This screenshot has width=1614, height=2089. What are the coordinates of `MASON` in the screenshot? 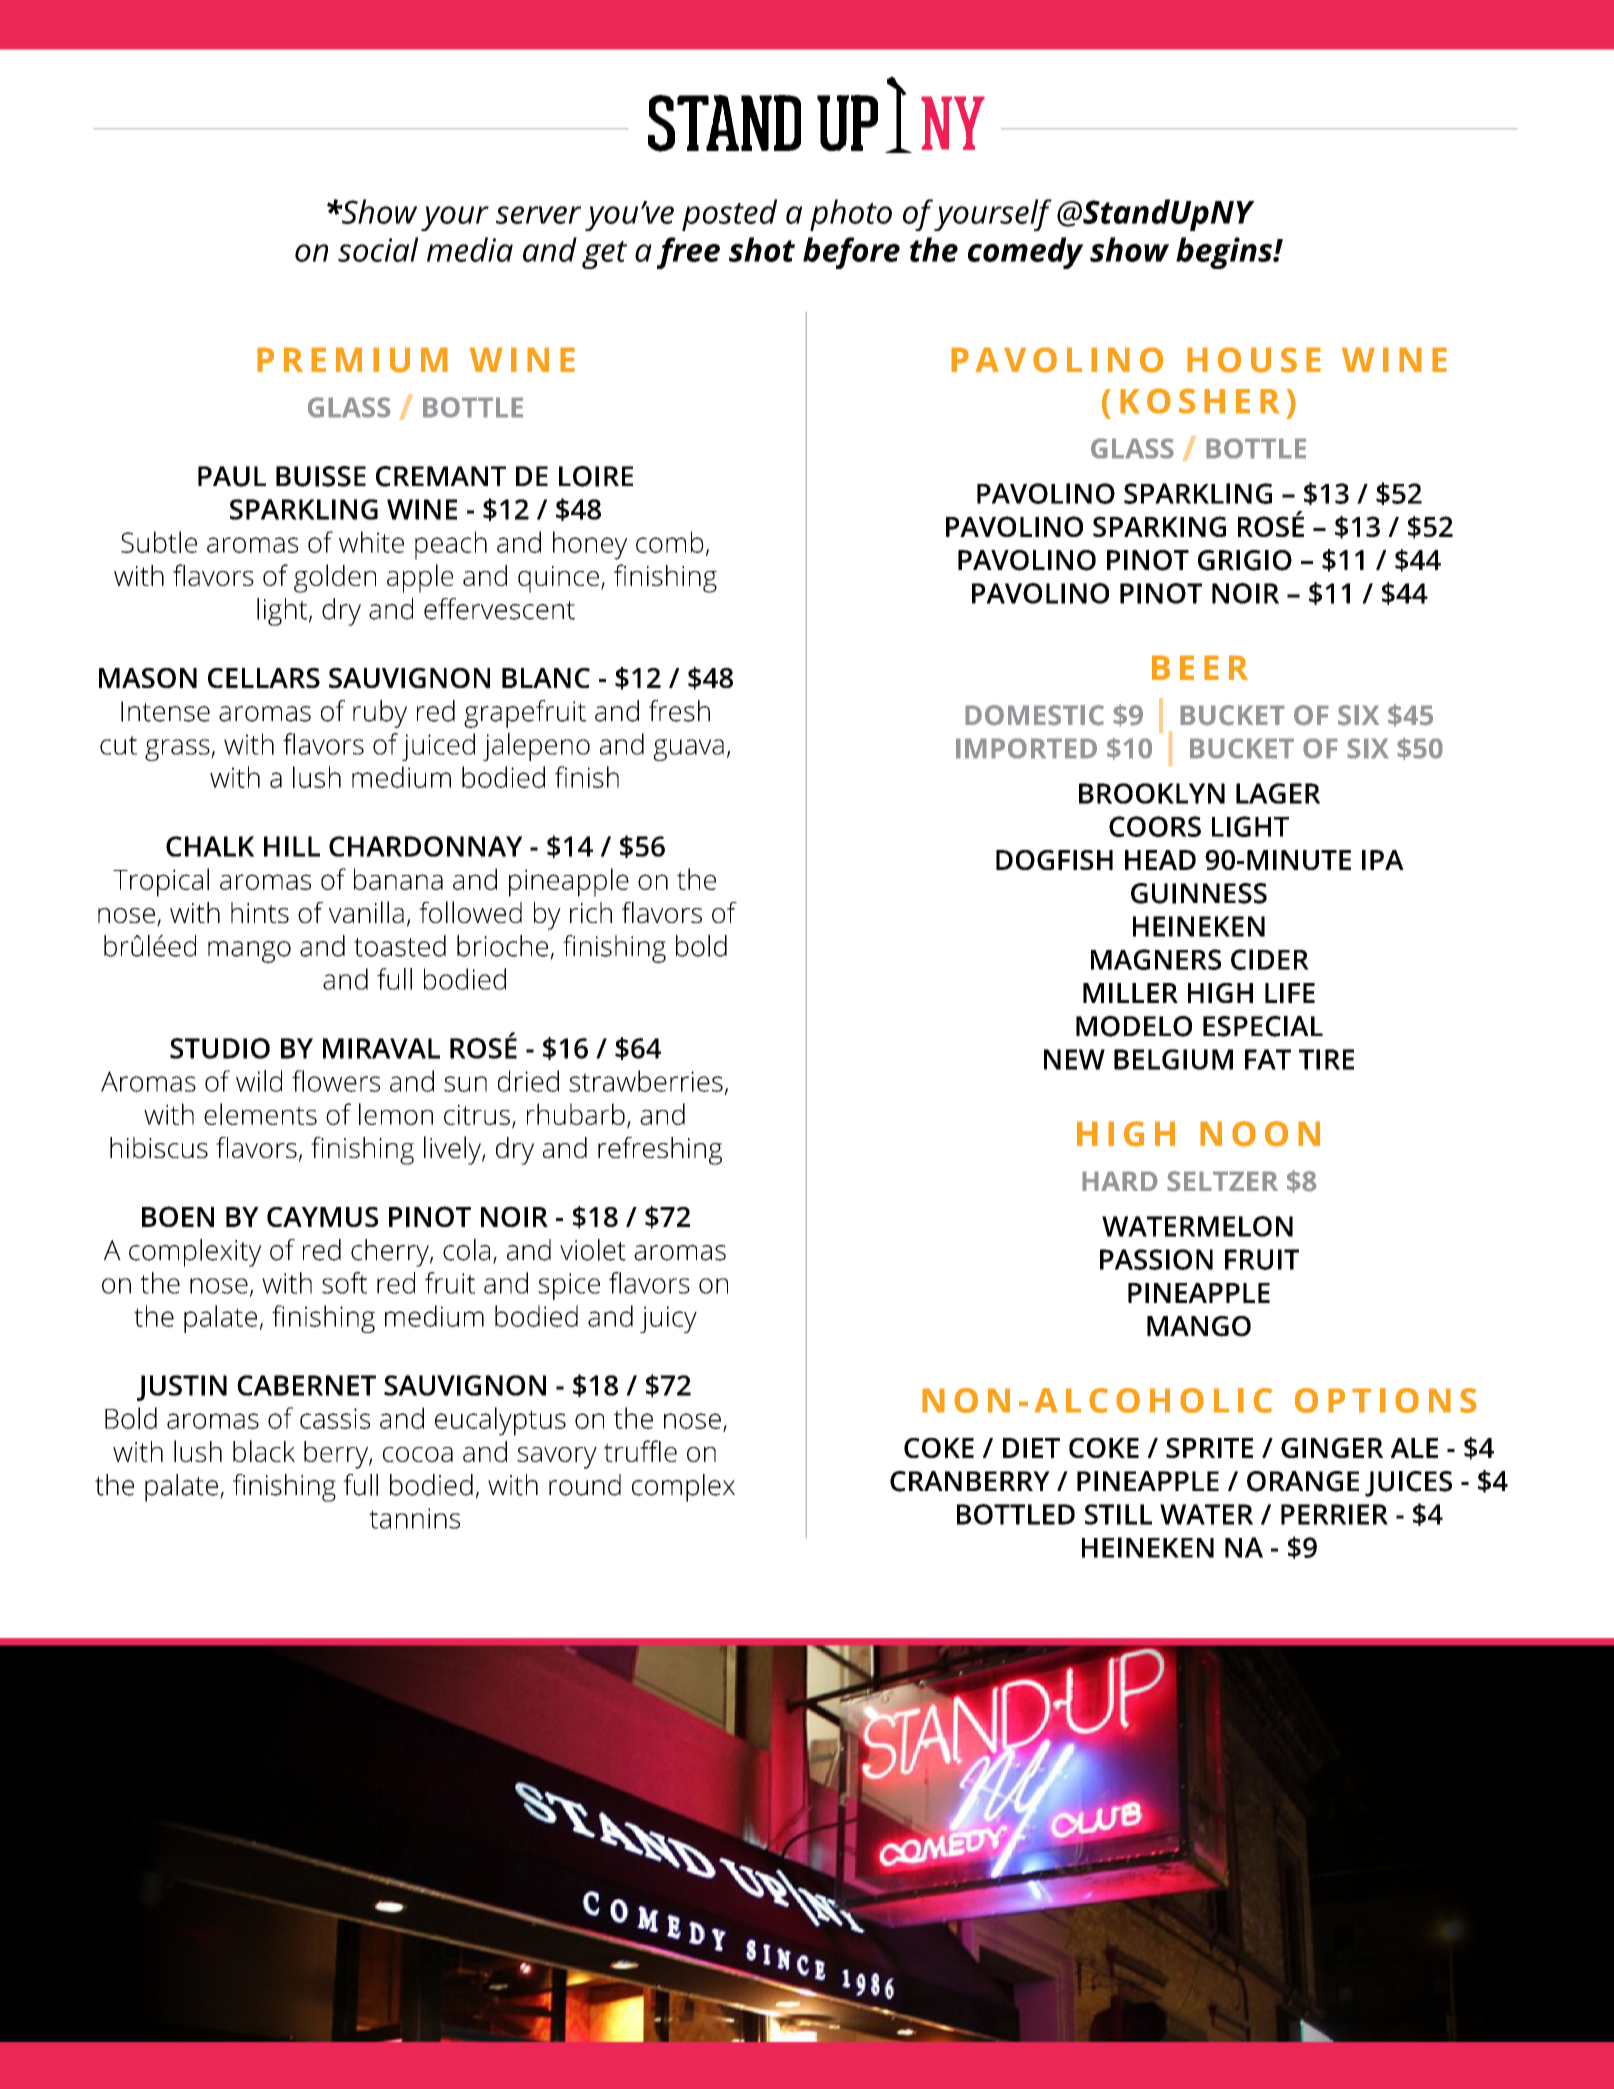 It's located at (148, 678).
